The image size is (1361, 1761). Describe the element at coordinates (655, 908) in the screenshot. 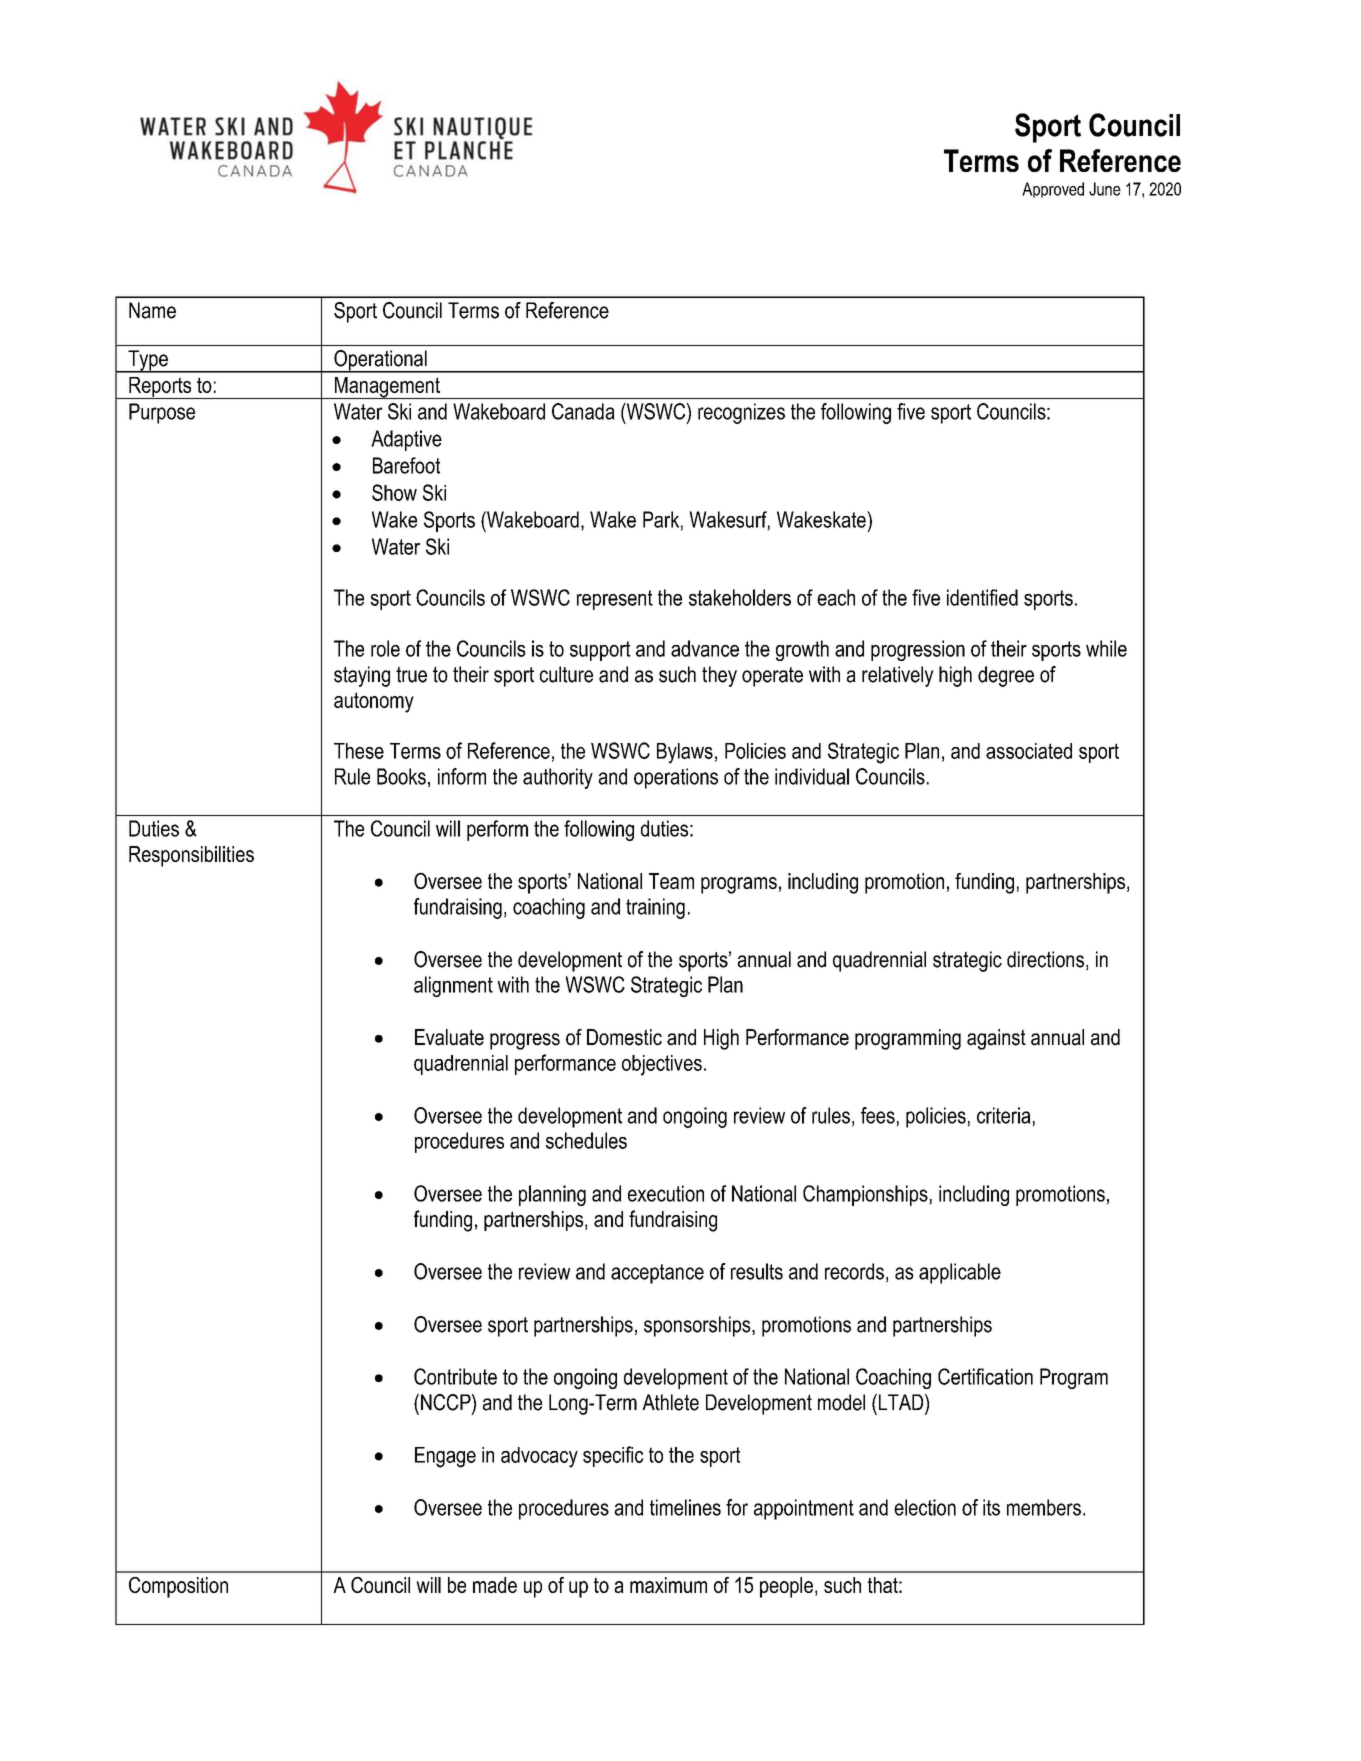

I see `training` at that location.
